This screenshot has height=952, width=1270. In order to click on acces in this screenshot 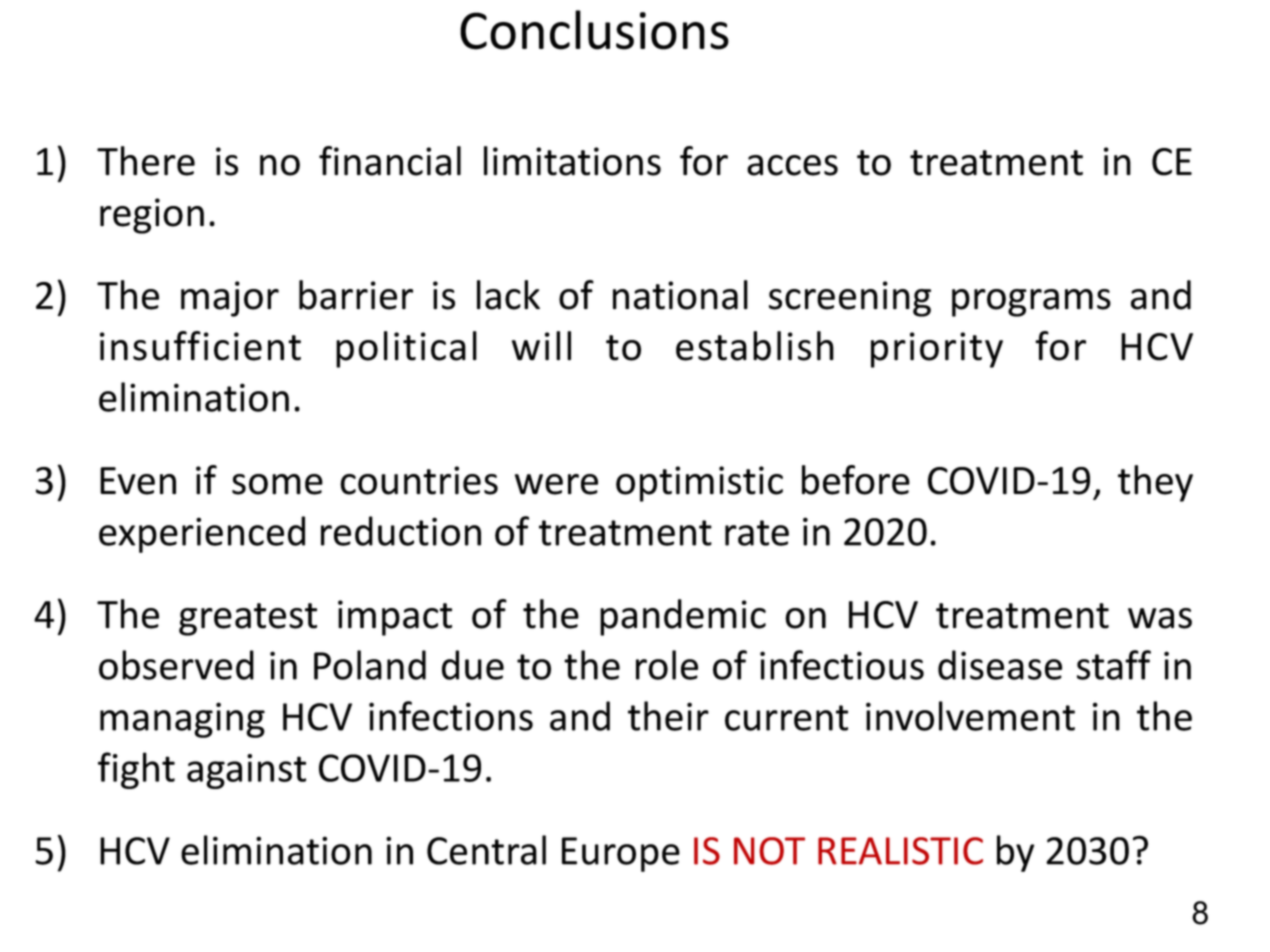, I will do `click(792, 165)`.
